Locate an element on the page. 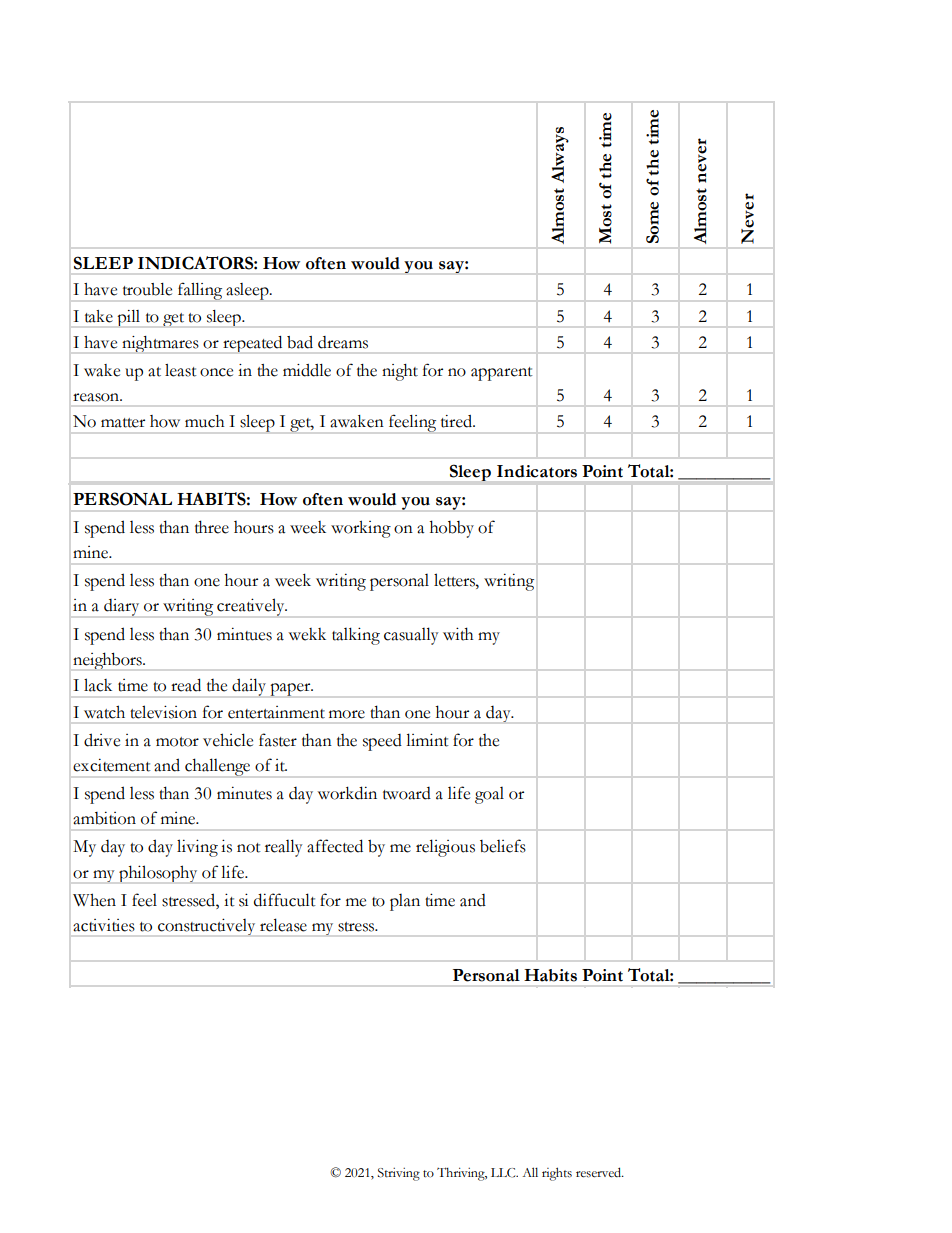 The width and height of the document is (952, 1233). apparent is located at coordinates (502, 374).
